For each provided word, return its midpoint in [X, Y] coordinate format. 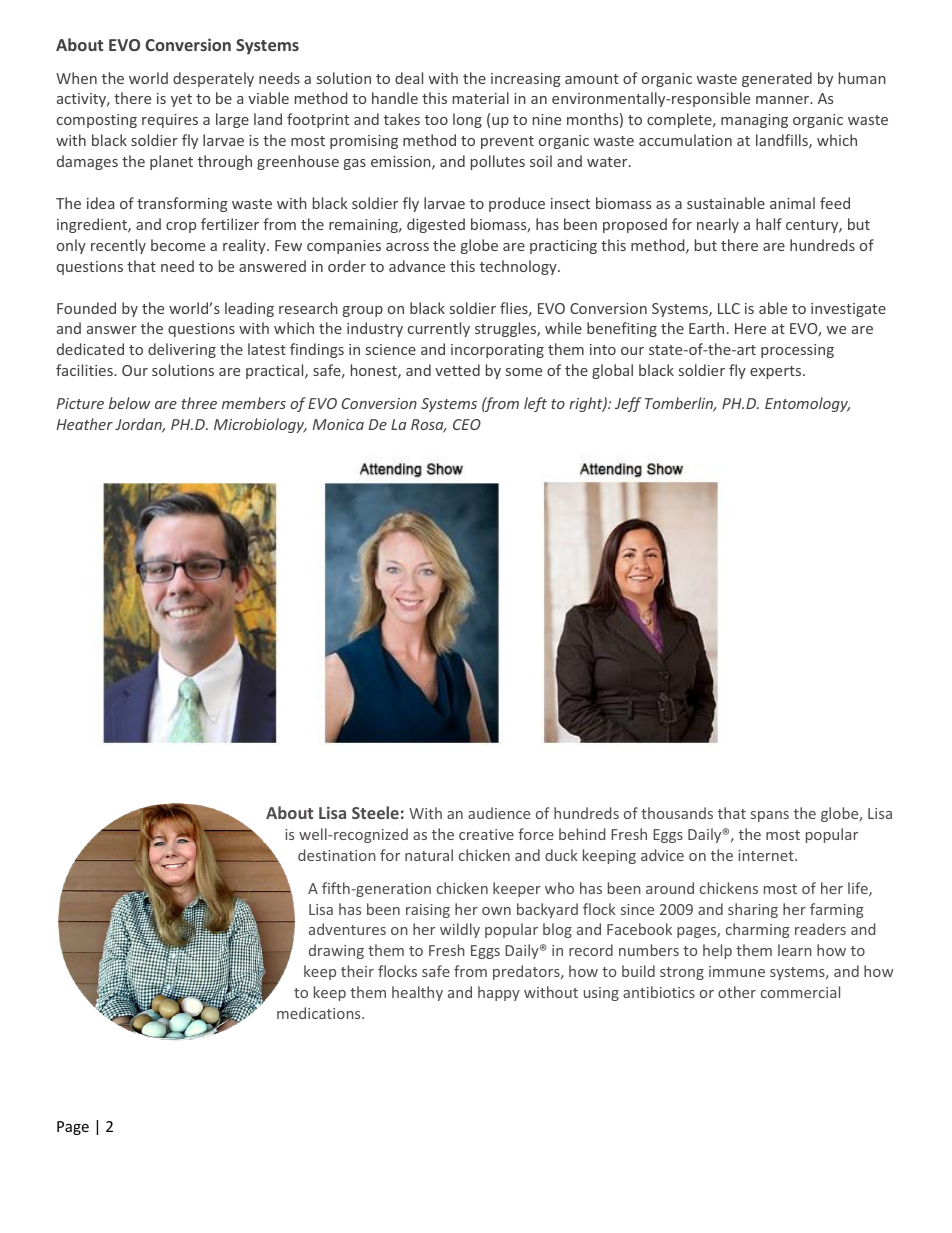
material [481, 98]
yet [181, 100]
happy [499, 993]
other [737, 992]
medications [320, 1013]
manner [784, 100]
